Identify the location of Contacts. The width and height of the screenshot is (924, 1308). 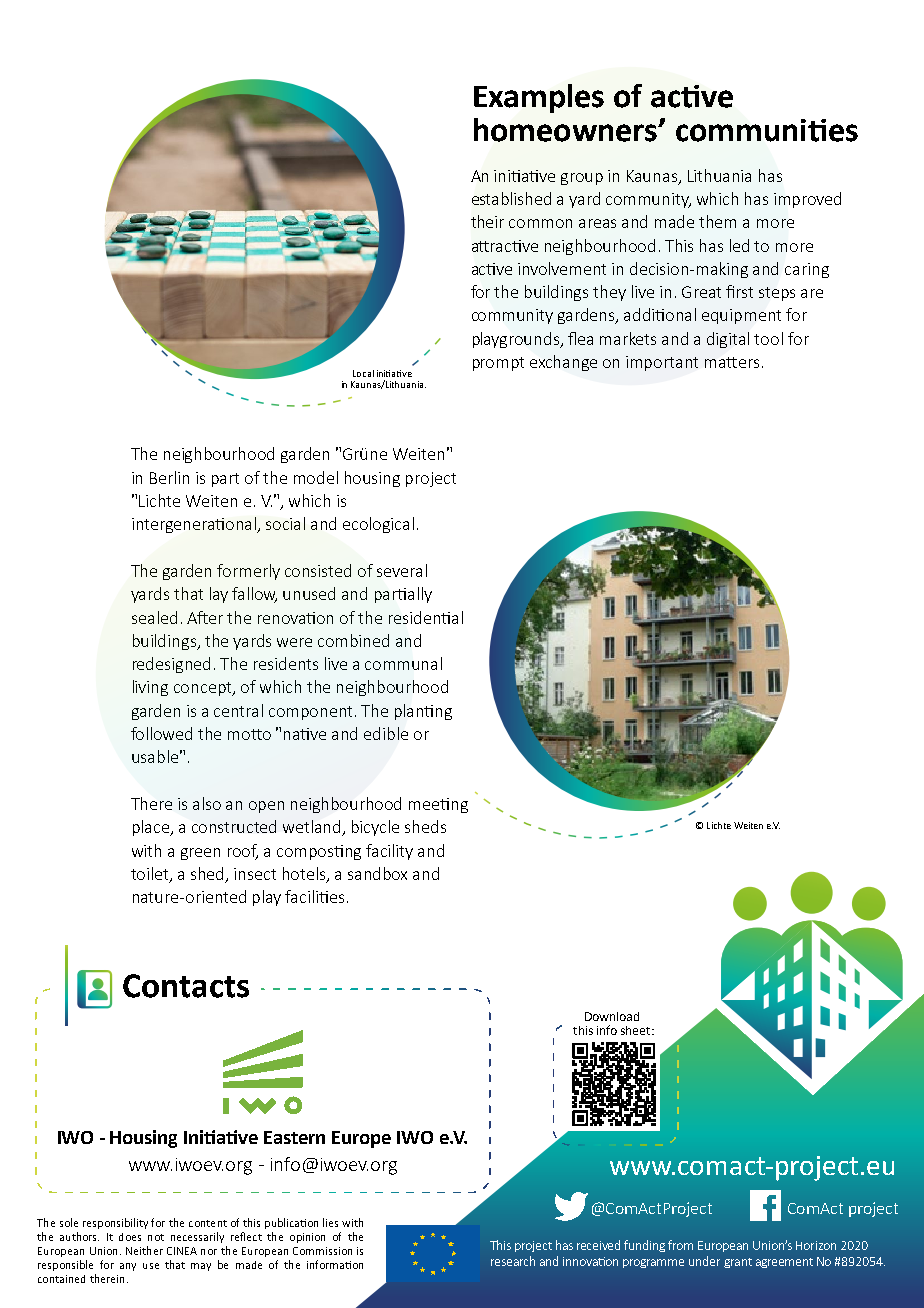
(186, 986).
